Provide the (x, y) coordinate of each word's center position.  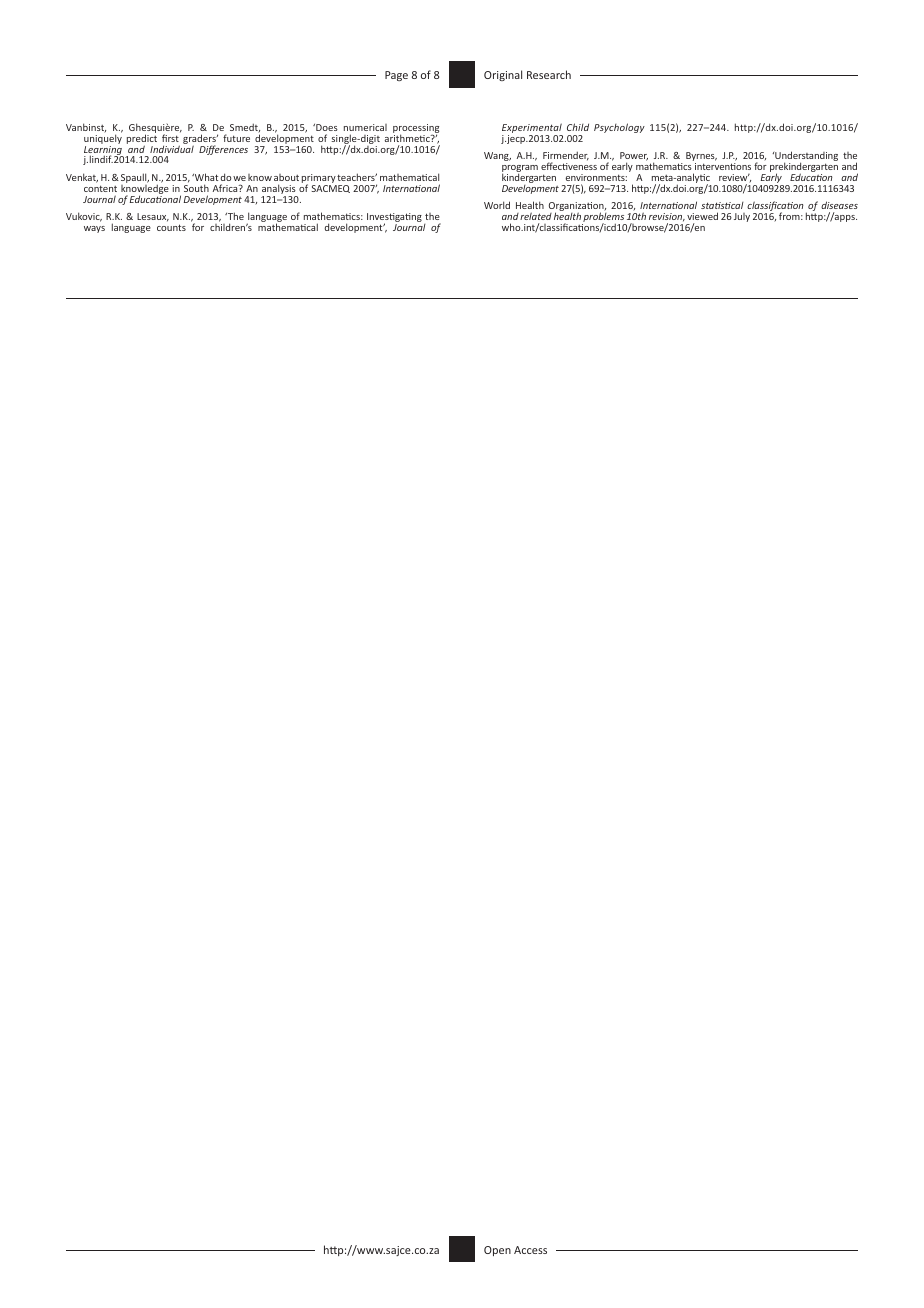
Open (497, 1251)
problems (604, 218)
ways (94, 229)
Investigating (394, 219)
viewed (702, 216)
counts (171, 227)
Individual (172, 148)
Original (503, 75)
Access (530, 1250)
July (742, 217)
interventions (723, 166)
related (536, 216)
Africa (226, 188)
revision (667, 217)
